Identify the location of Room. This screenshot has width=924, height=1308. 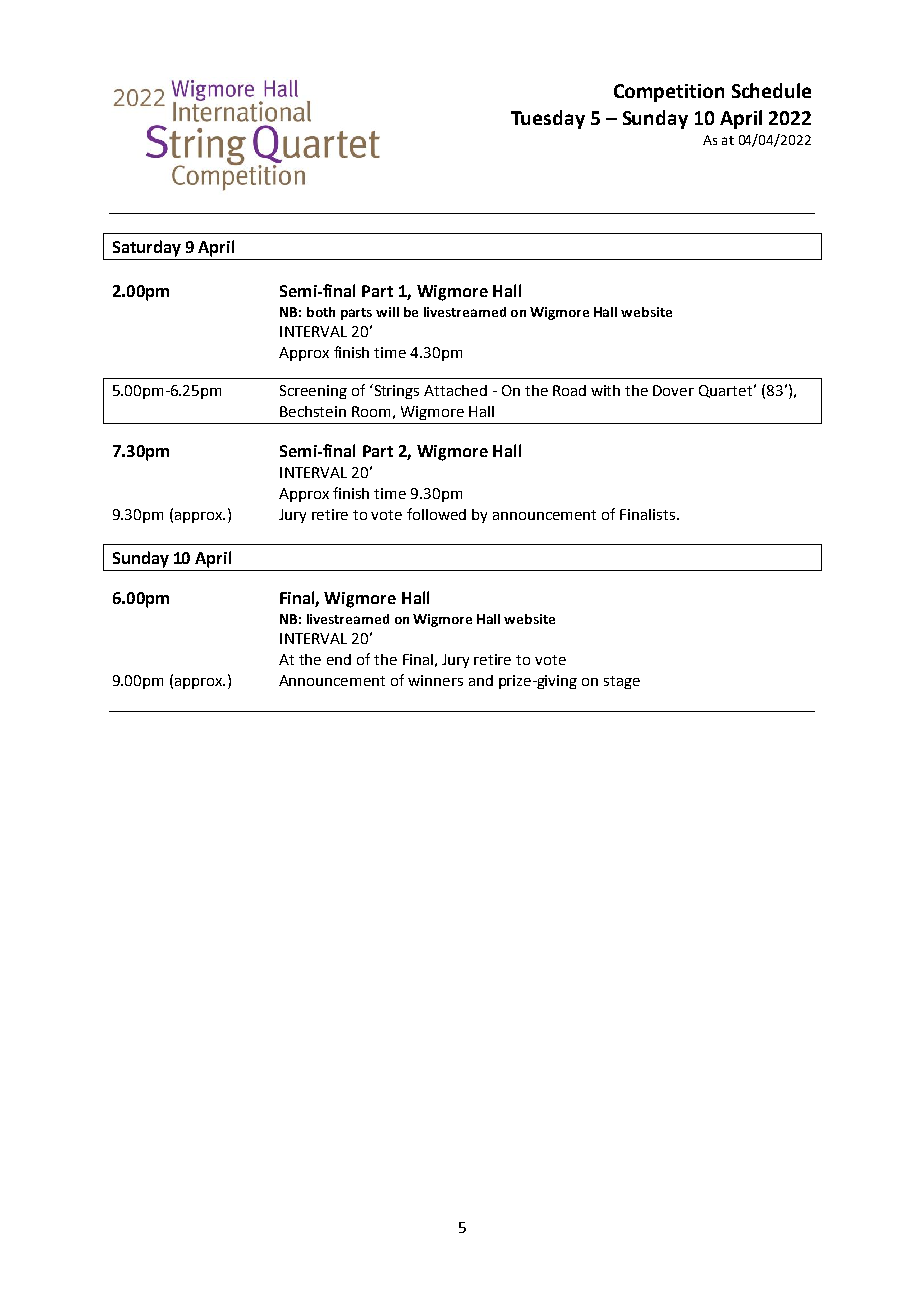
(371, 411).
